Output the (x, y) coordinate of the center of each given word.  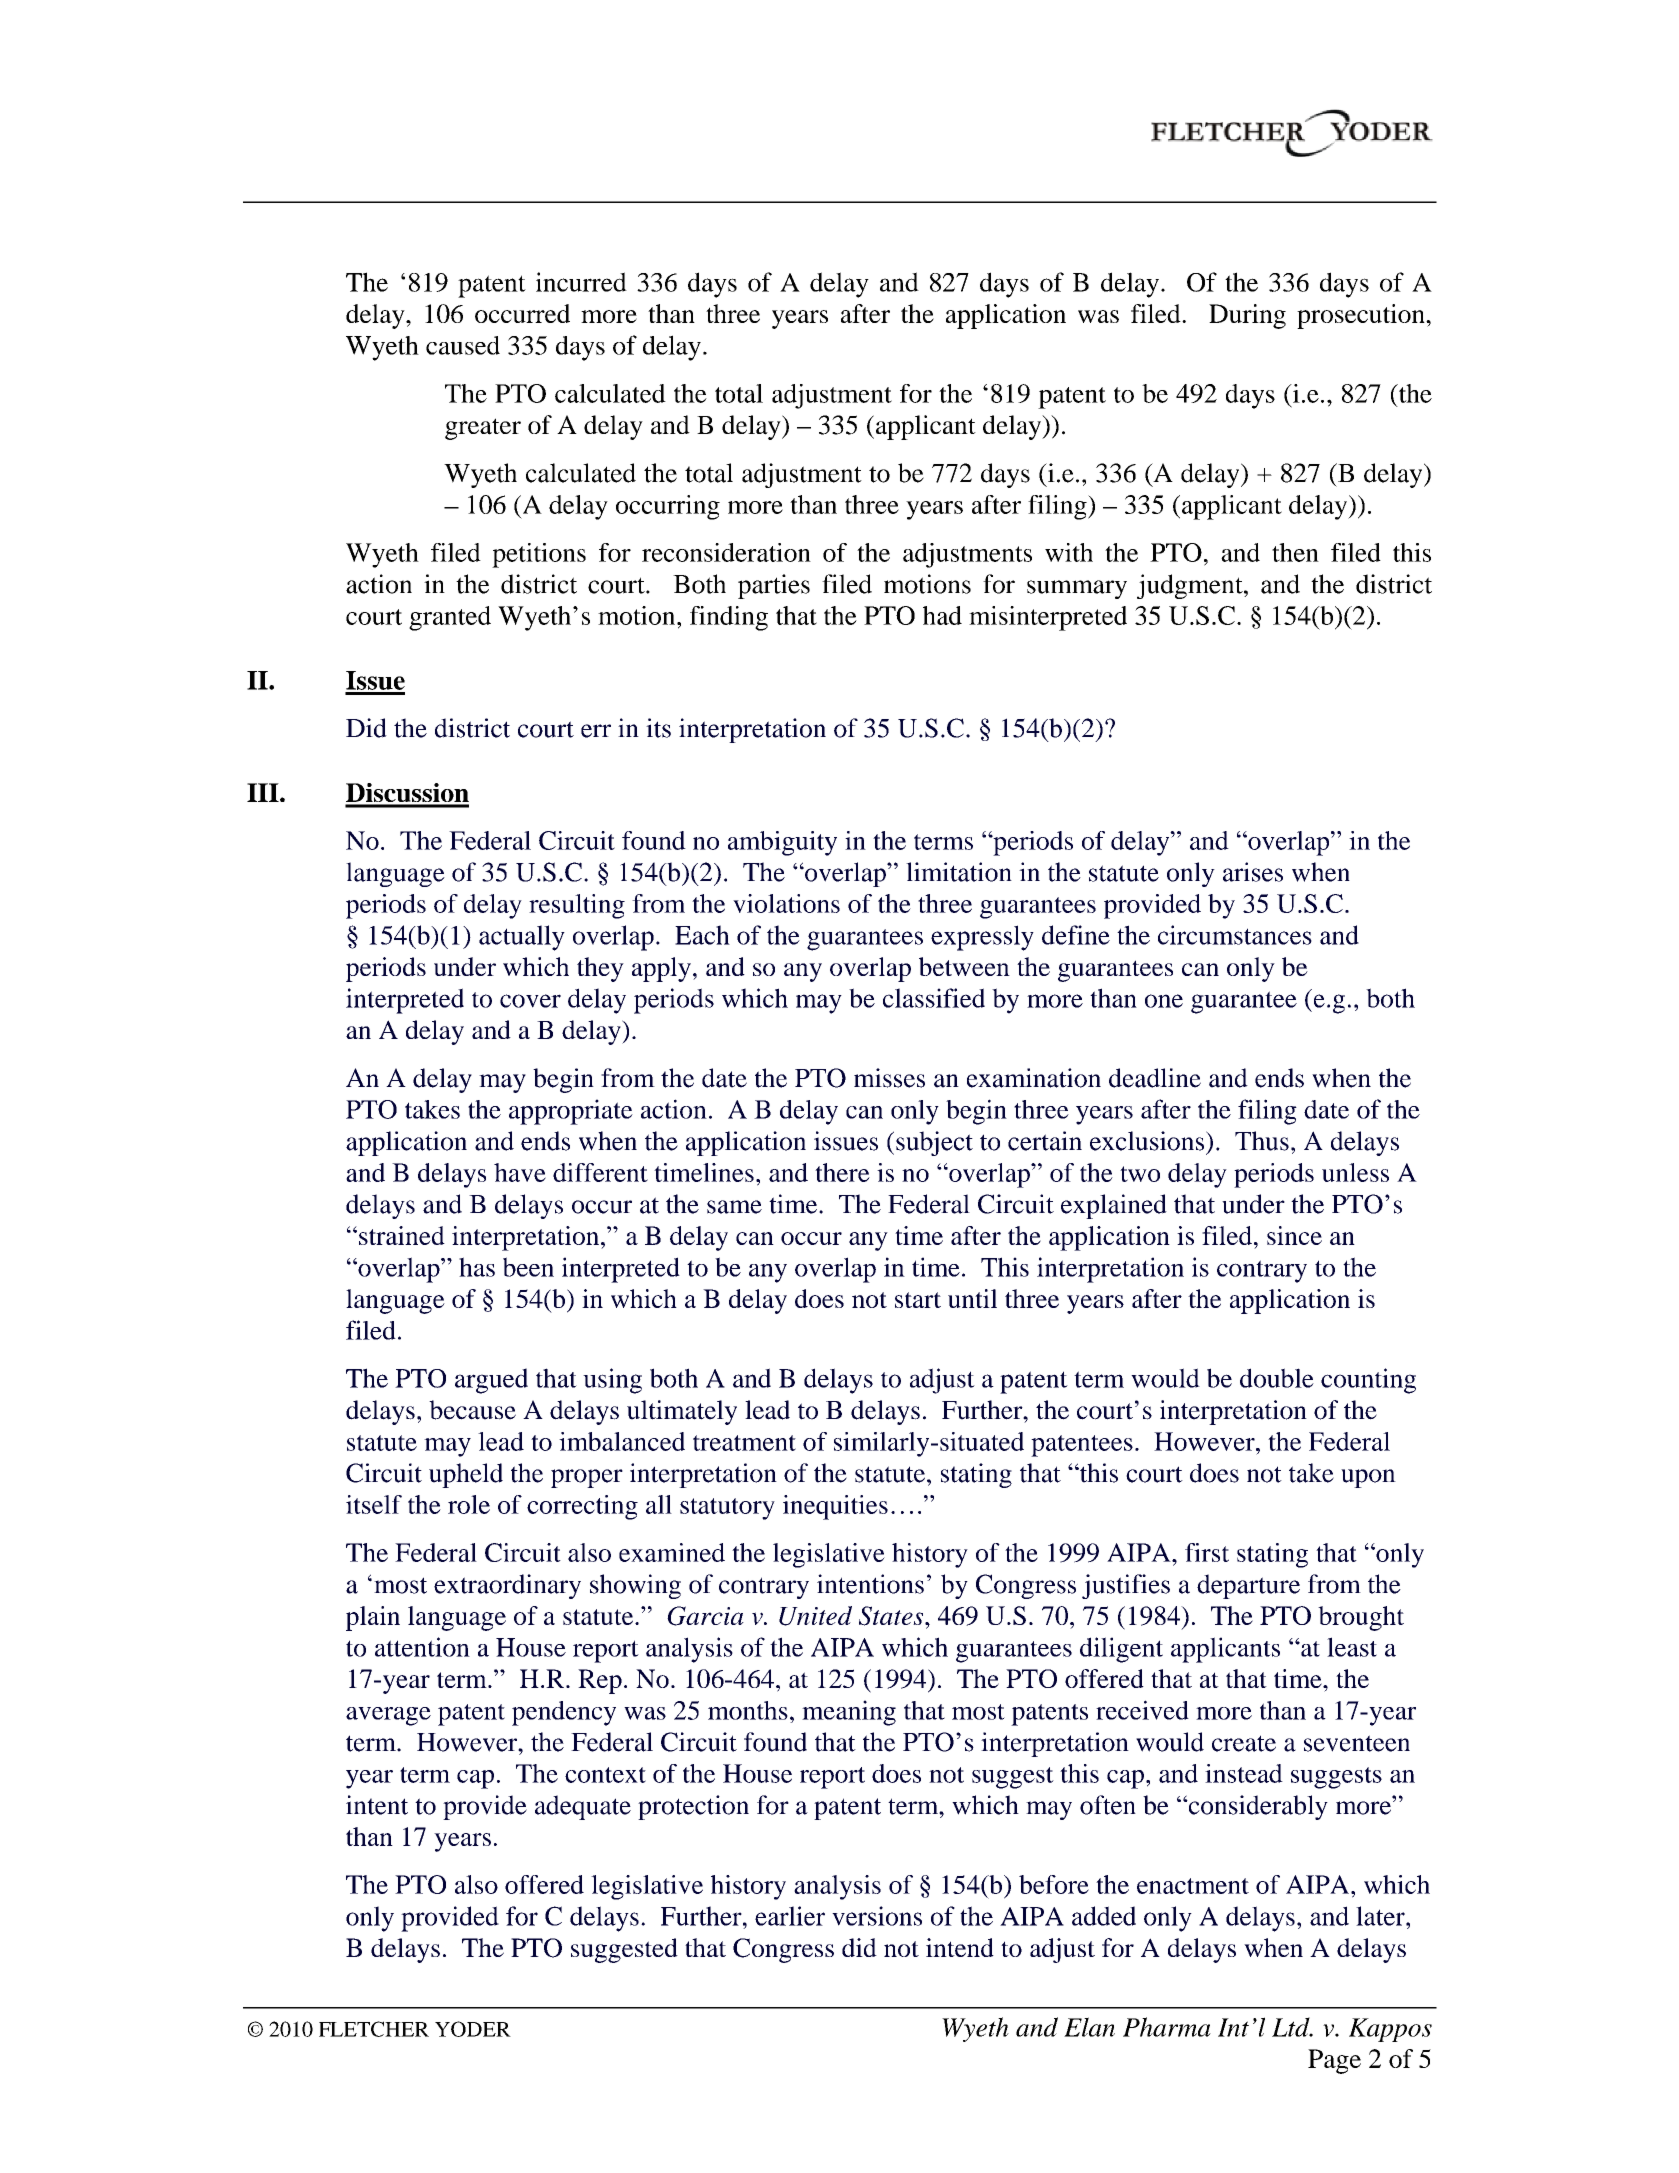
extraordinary (507, 1586)
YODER (473, 2029)
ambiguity (782, 843)
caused (463, 345)
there (842, 1172)
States (892, 1616)
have (520, 1172)
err (596, 731)
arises (1253, 872)
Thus (1262, 1141)
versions (877, 1916)
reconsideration (726, 552)
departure (1248, 1586)
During (1247, 316)
